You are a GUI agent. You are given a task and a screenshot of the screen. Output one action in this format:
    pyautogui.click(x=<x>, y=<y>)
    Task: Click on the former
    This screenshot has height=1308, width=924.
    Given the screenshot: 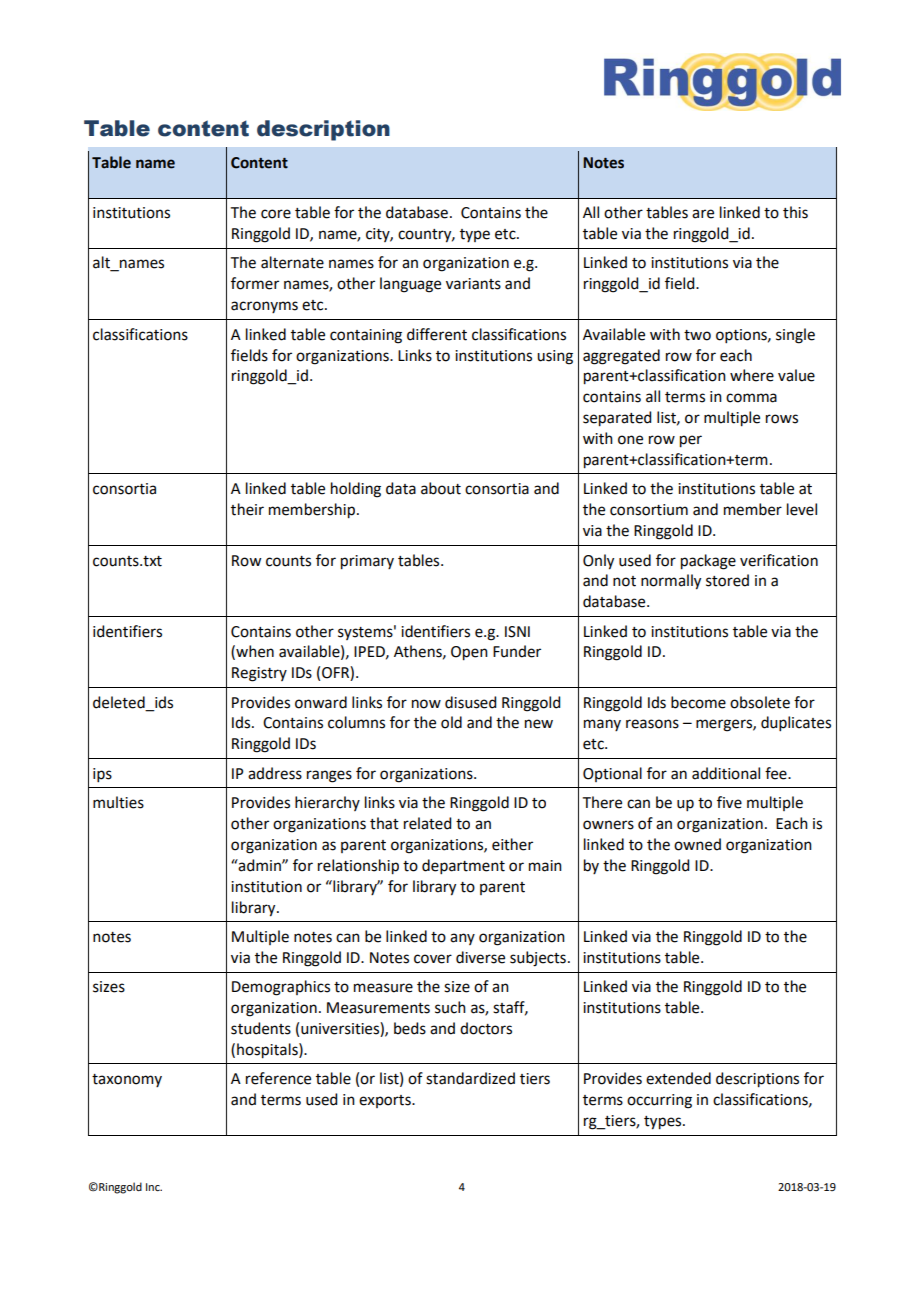 What is the action you would take?
    pyautogui.click(x=255, y=283)
